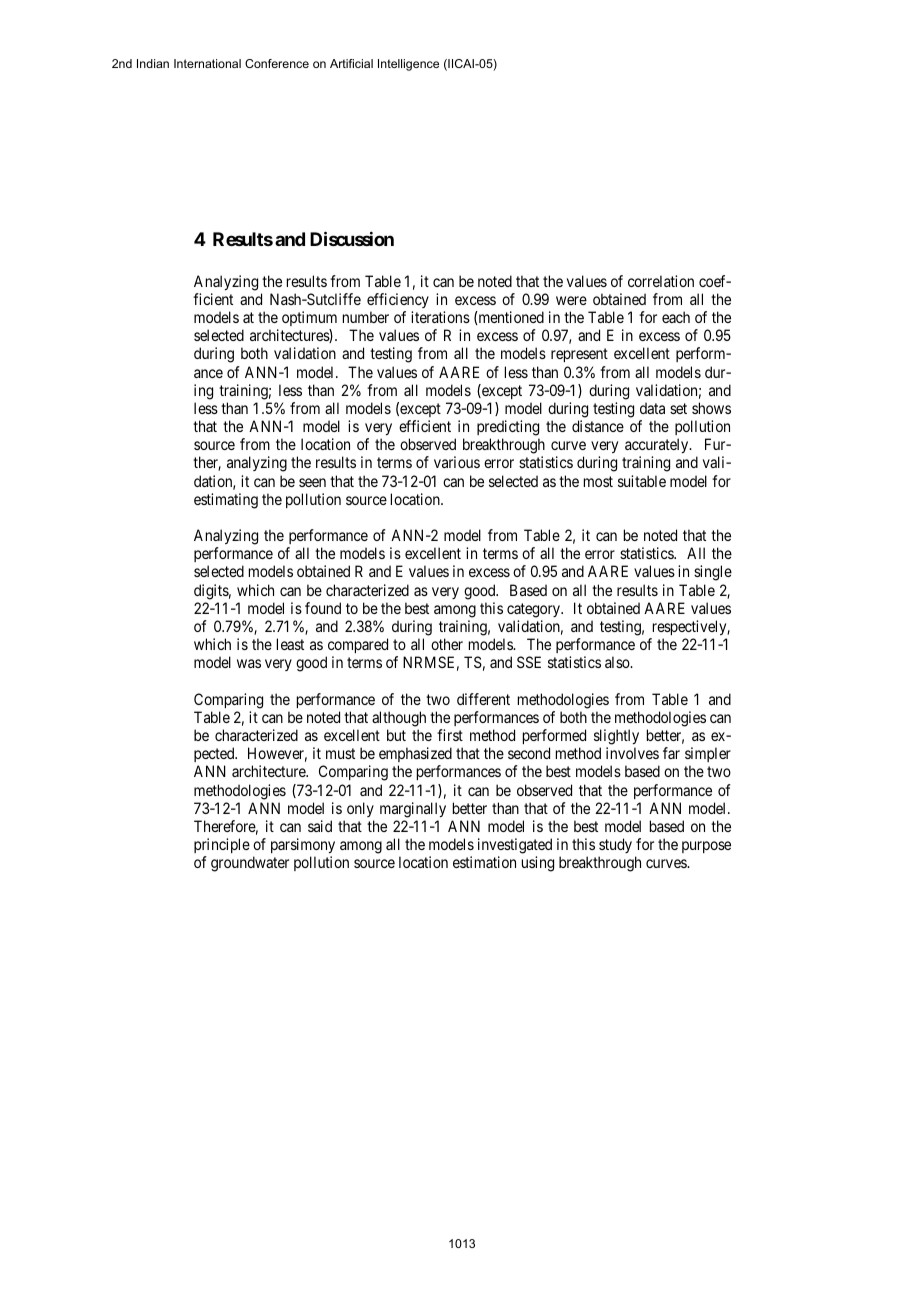  Describe the element at coordinates (290, 644) in the screenshot. I see `least` at that location.
